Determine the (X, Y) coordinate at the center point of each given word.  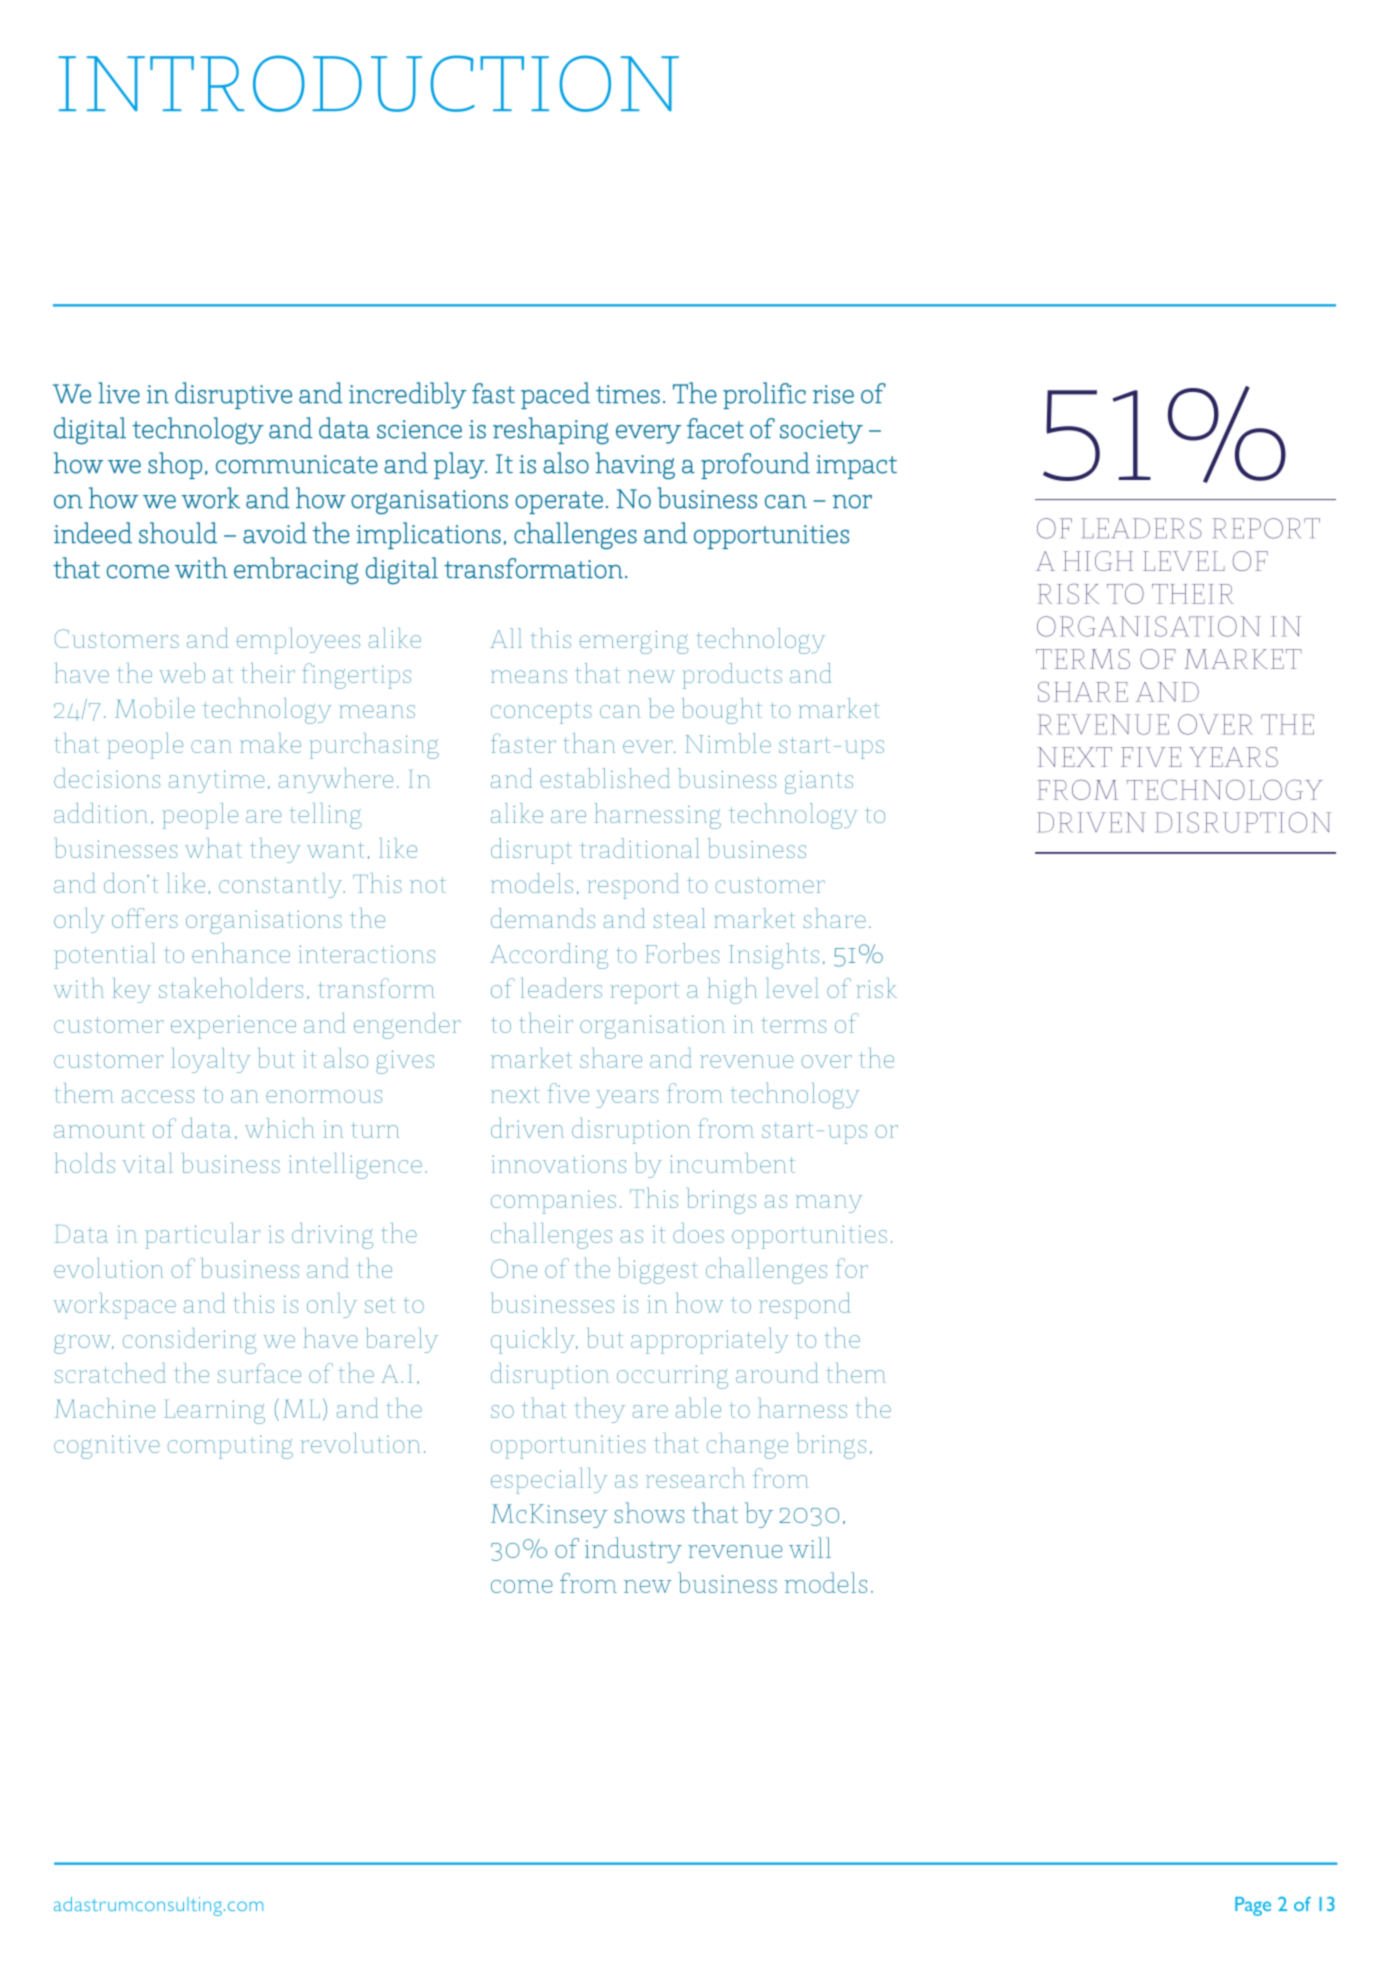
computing (230, 1447)
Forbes (682, 953)
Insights (774, 956)
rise (833, 394)
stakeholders (231, 988)
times (628, 394)
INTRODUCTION (368, 83)
